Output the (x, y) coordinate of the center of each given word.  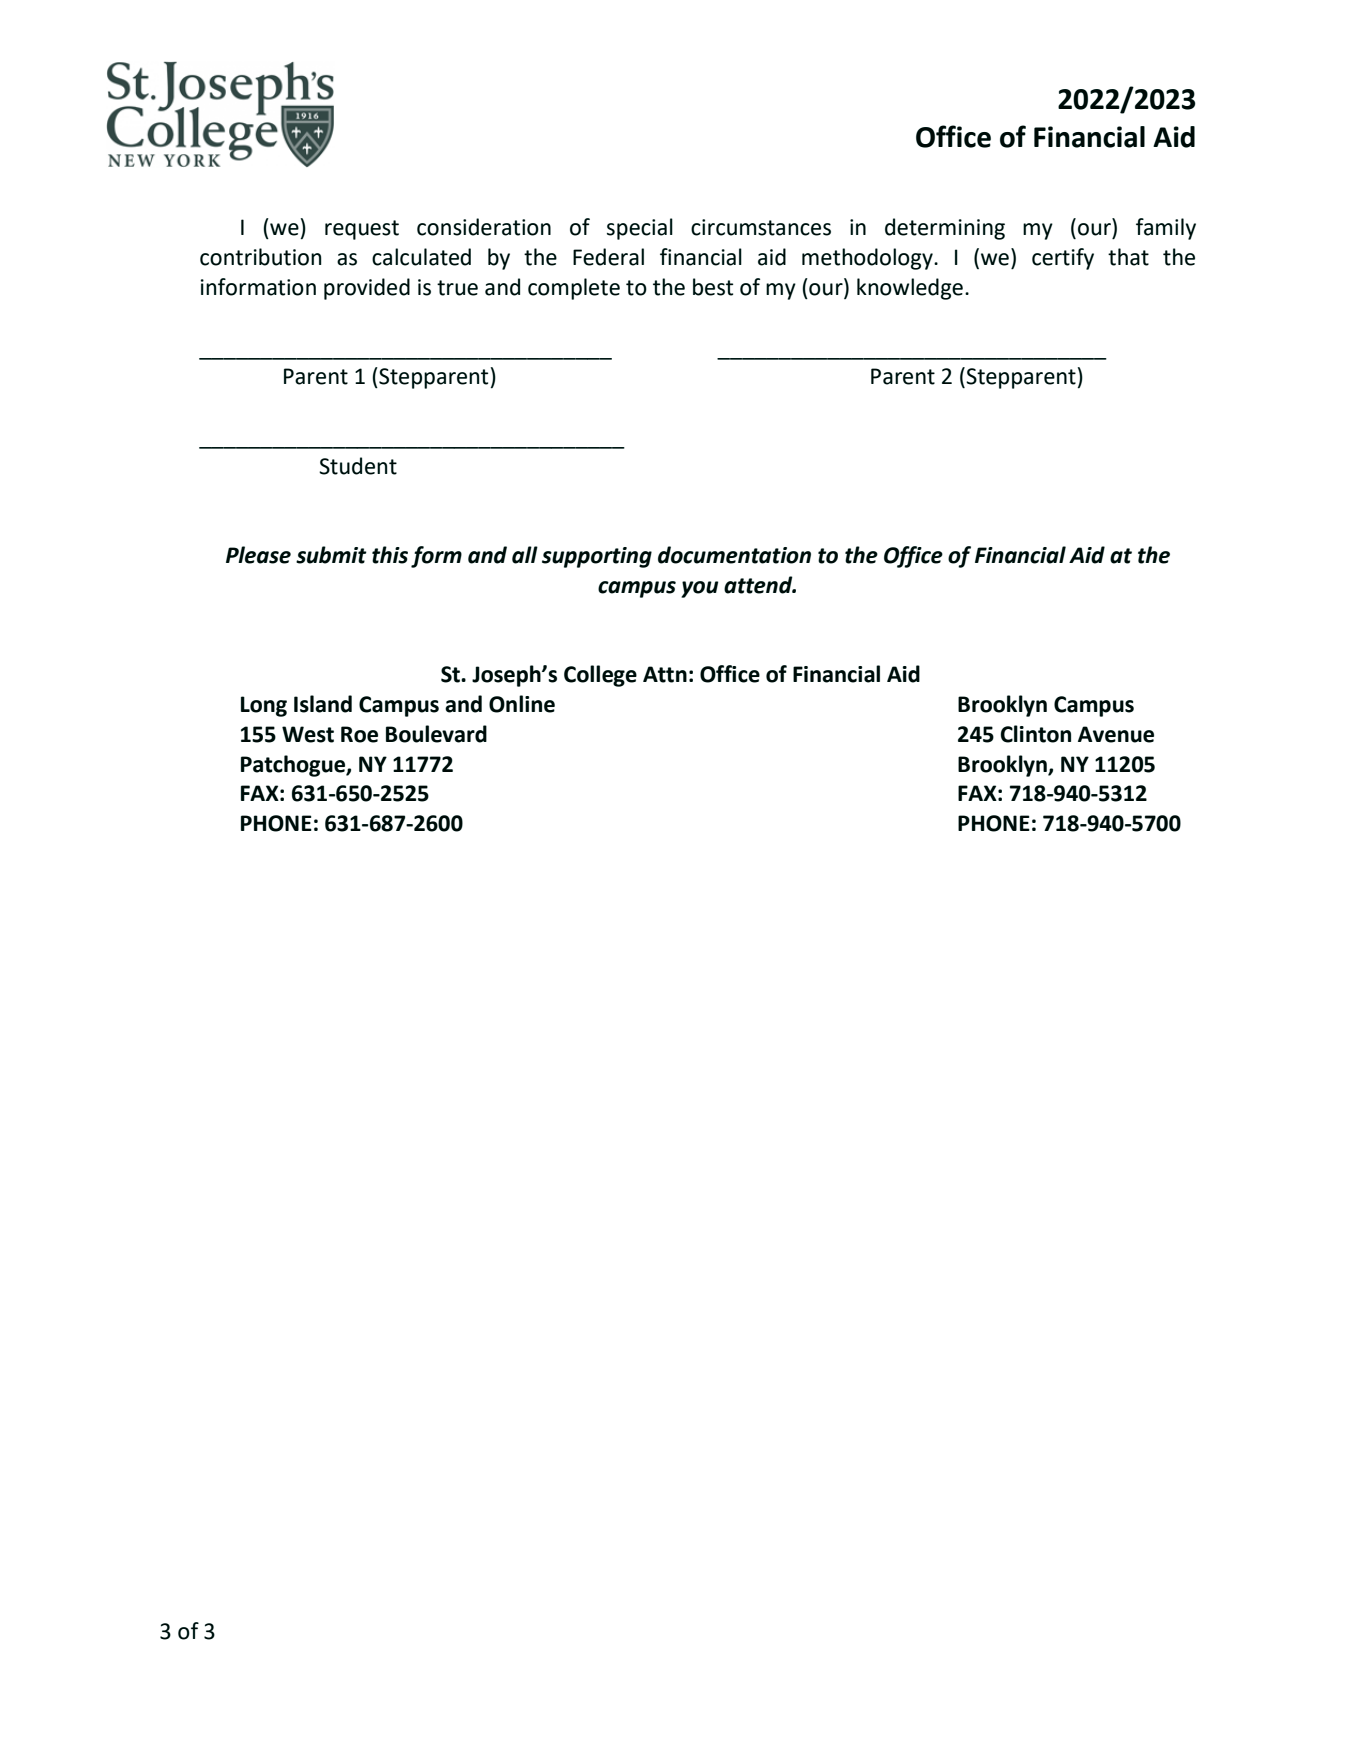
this (390, 555)
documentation (734, 555)
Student (358, 466)
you (699, 589)
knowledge (910, 289)
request (362, 230)
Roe (359, 734)
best (713, 287)
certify (1063, 259)
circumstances (761, 227)
